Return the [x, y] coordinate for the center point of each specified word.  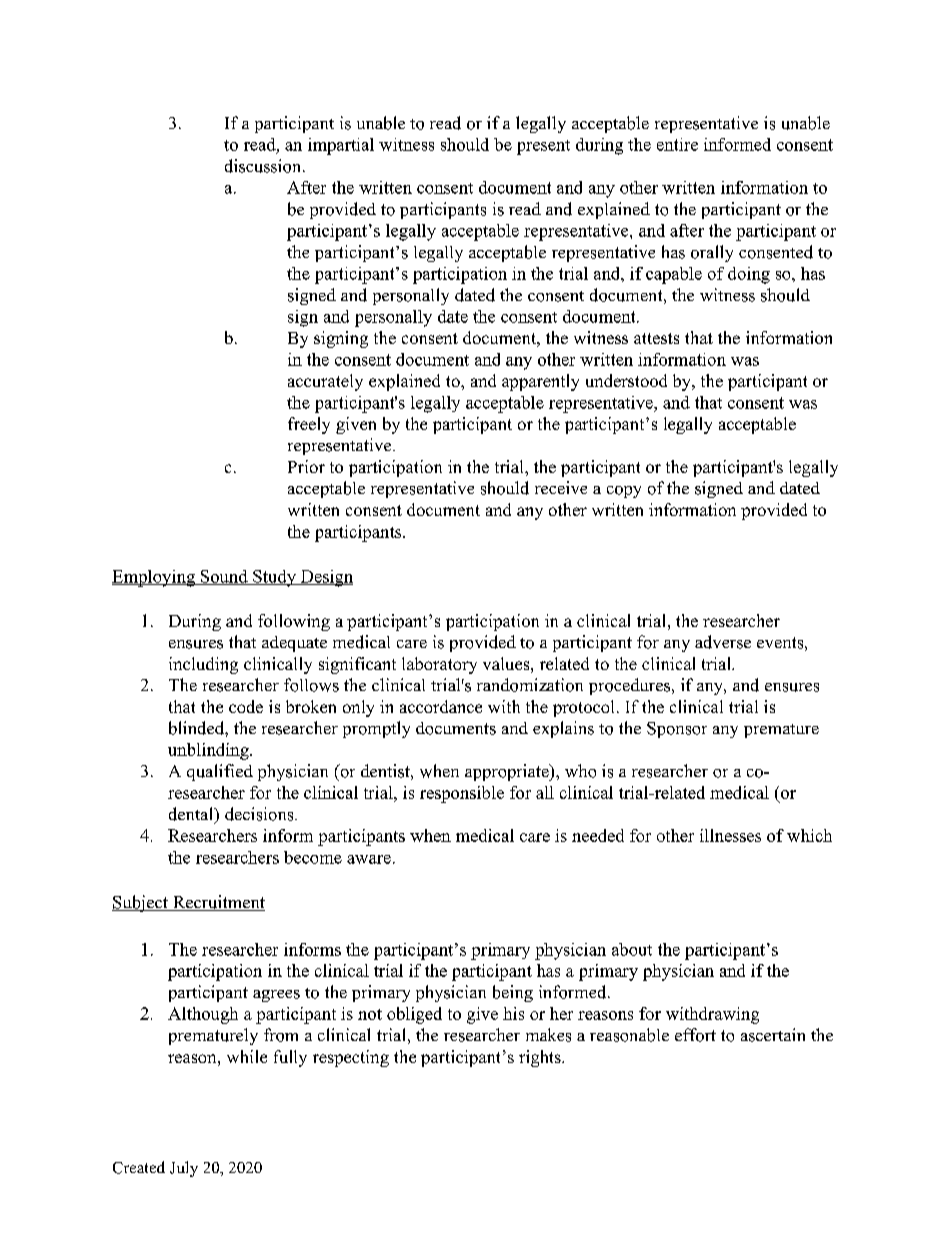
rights [541, 1058]
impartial [341, 146]
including [203, 665]
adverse [723, 642]
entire [677, 144]
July [184, 1169]
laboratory [439, 665]
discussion [264, 166]
